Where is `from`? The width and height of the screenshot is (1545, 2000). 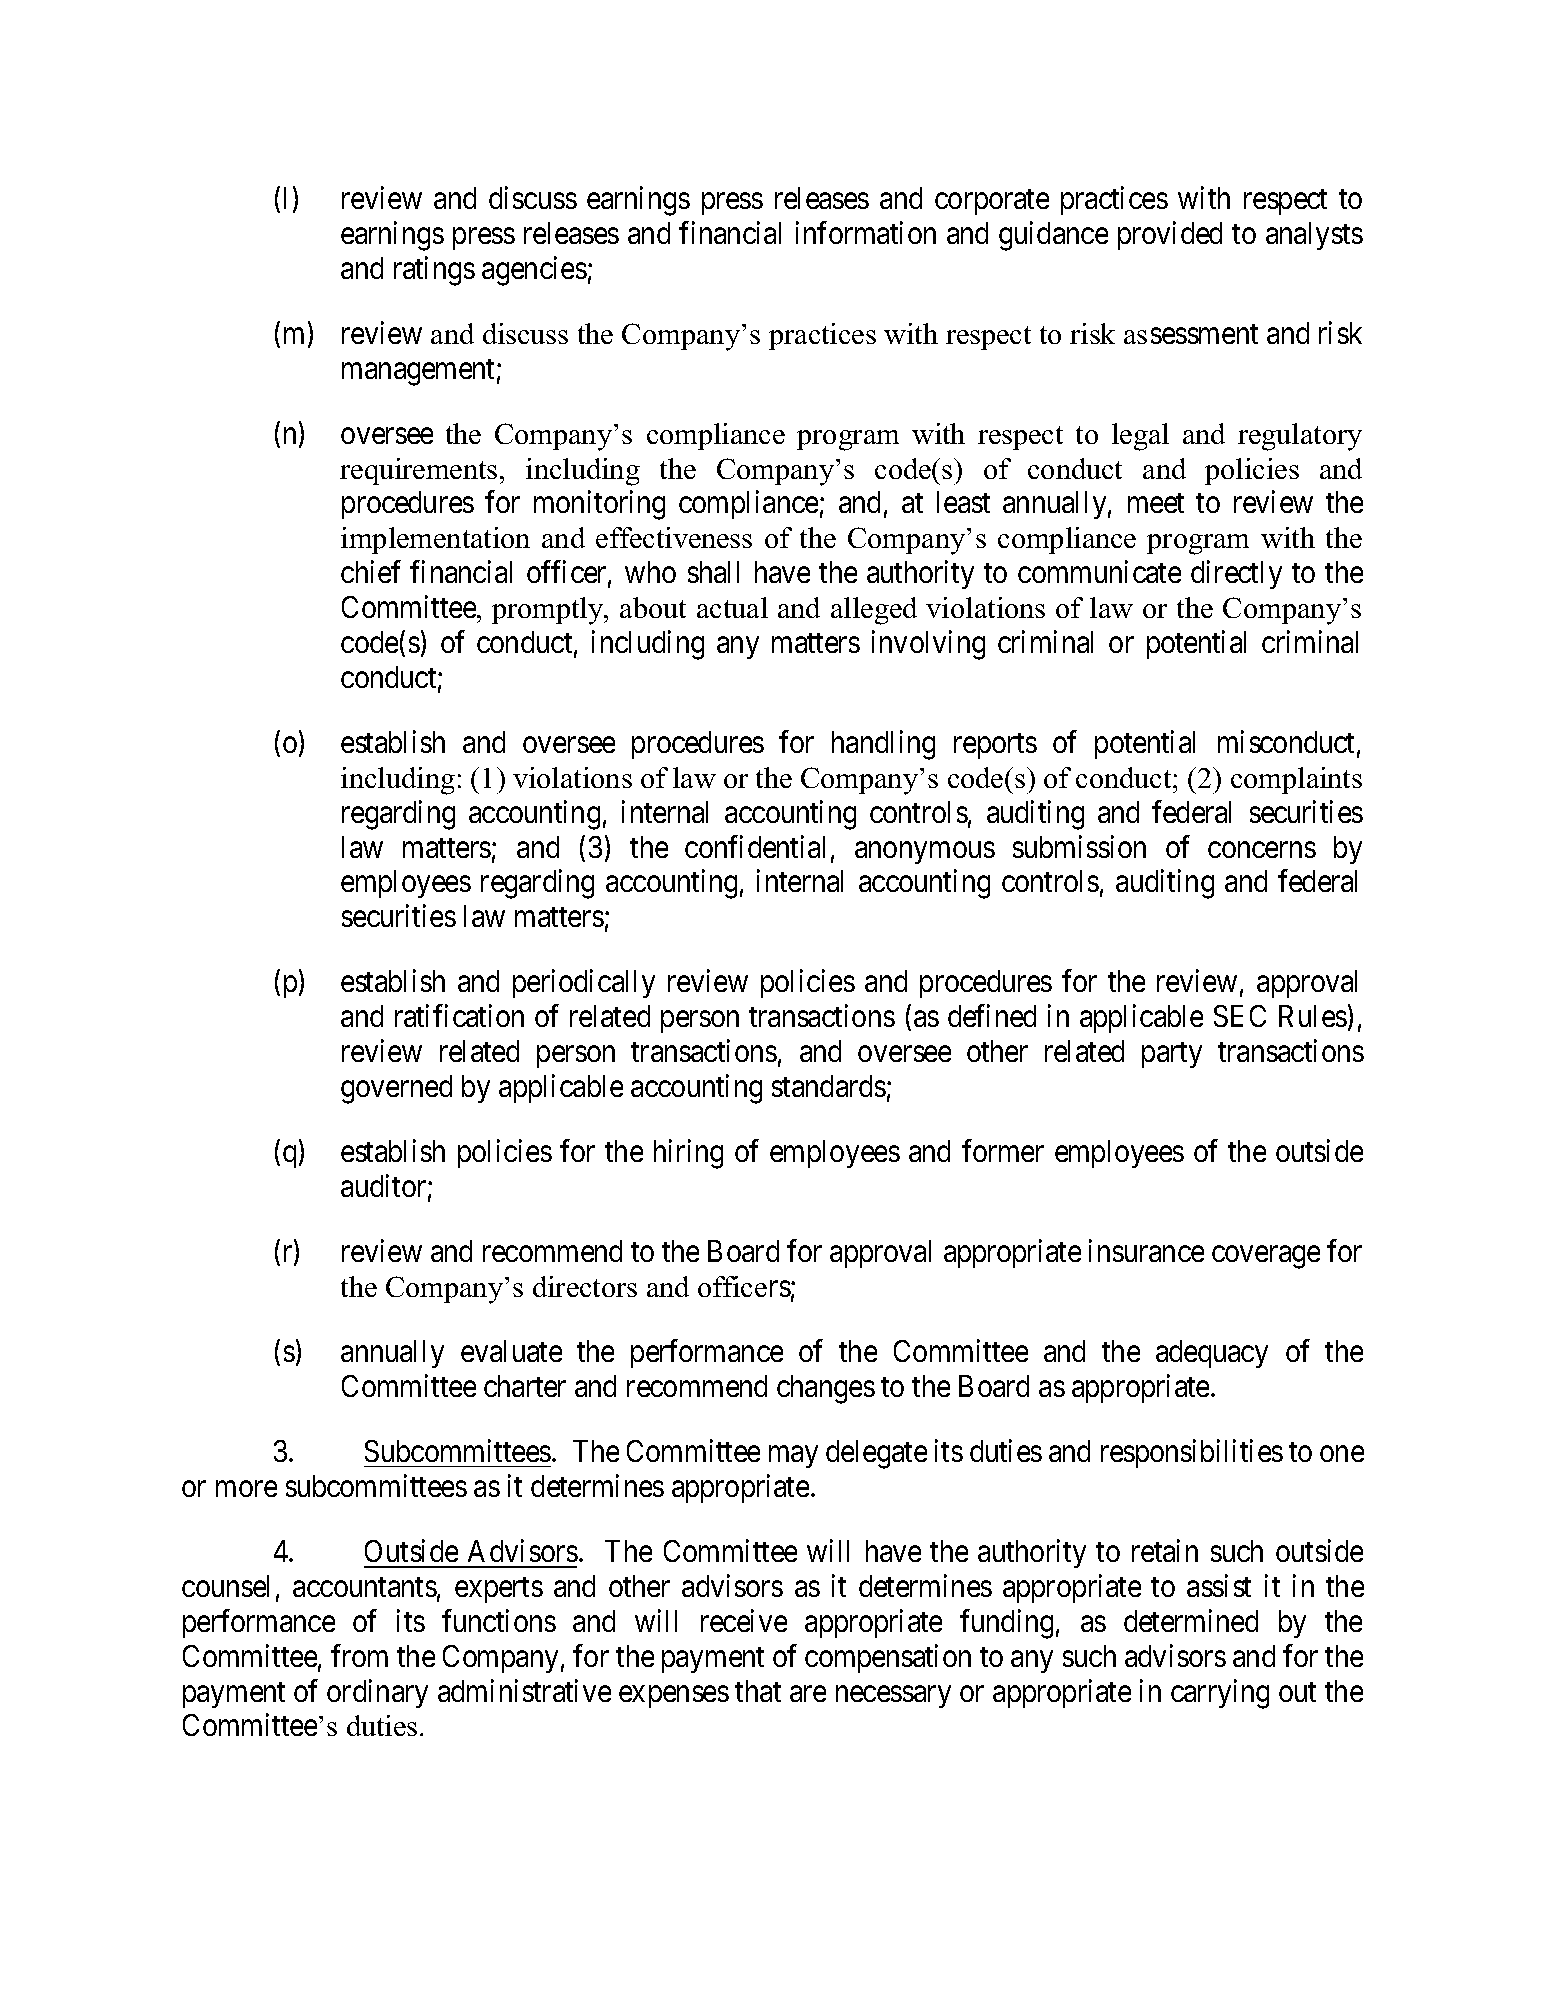 from is located at coordinates (359, 1655).
